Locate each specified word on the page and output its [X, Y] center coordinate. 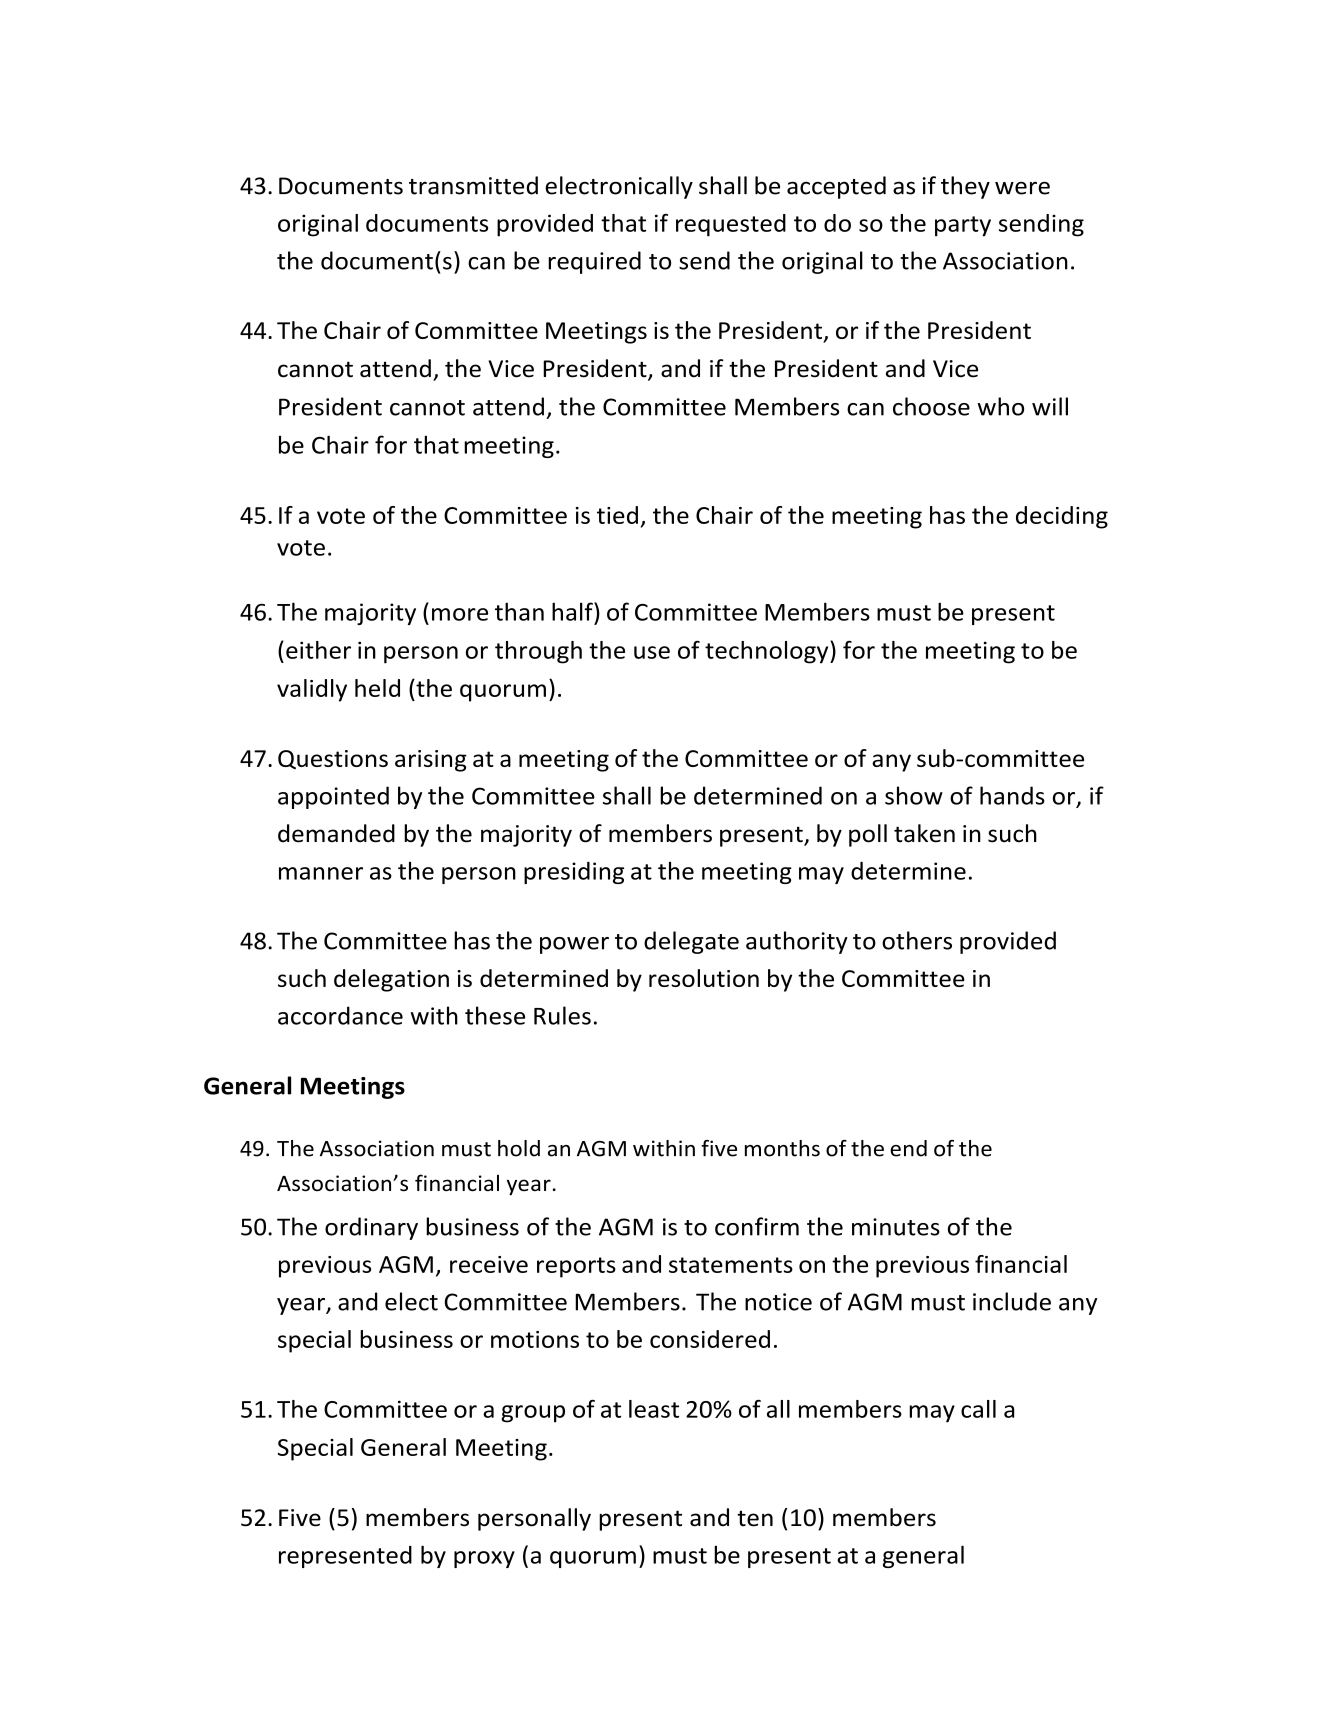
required [594, 262]
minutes [896, 1227]
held [377, 688]
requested [731, 225]
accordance [340, 1015]
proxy [484, 1559]
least [654, 1409]
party [963, 226]
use [652, 652]
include [1012, 1301]
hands [1012, 795]
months [782, 1148]
